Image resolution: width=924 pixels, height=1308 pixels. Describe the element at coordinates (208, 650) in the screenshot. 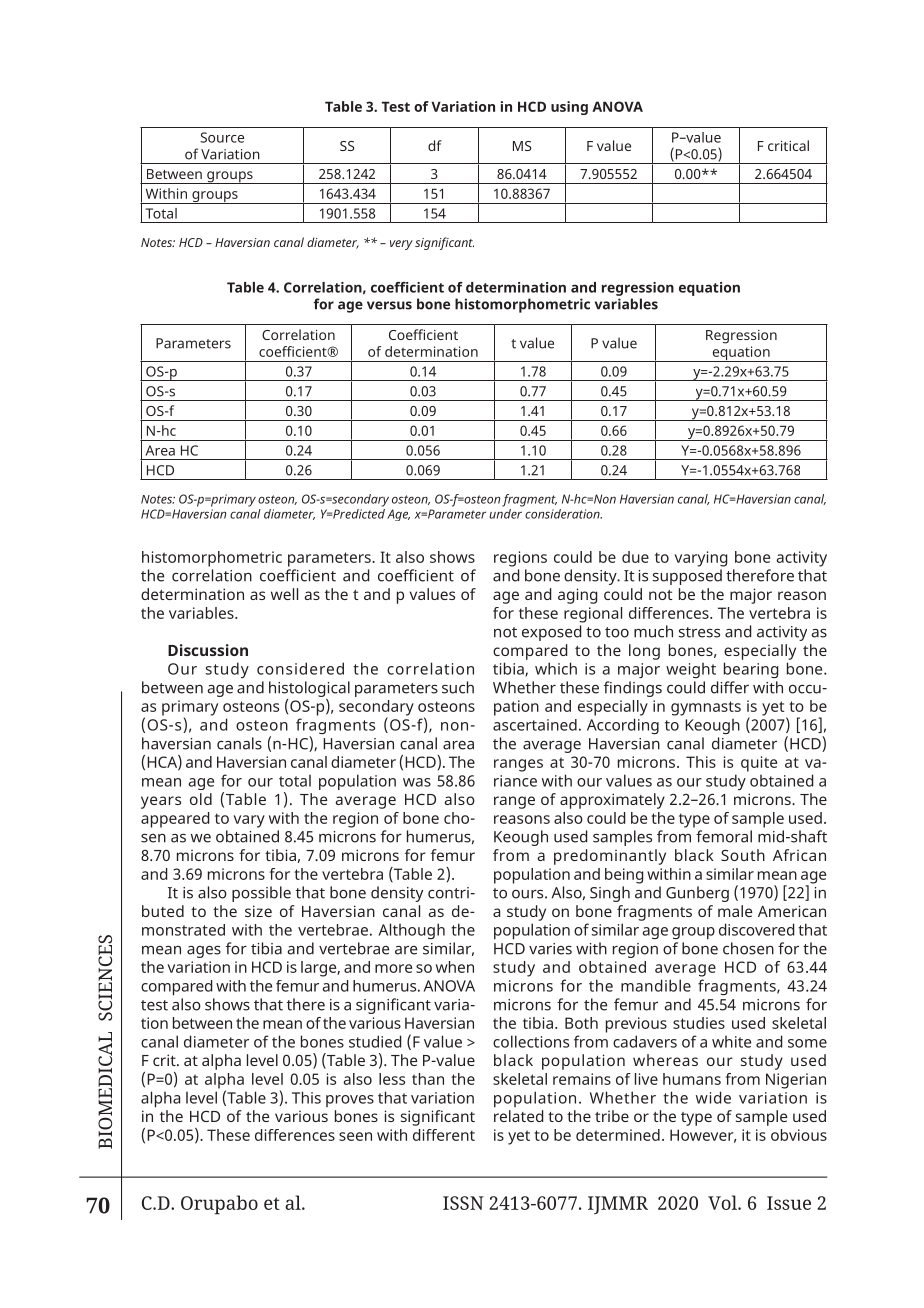

I see `Discussion` at that location.
